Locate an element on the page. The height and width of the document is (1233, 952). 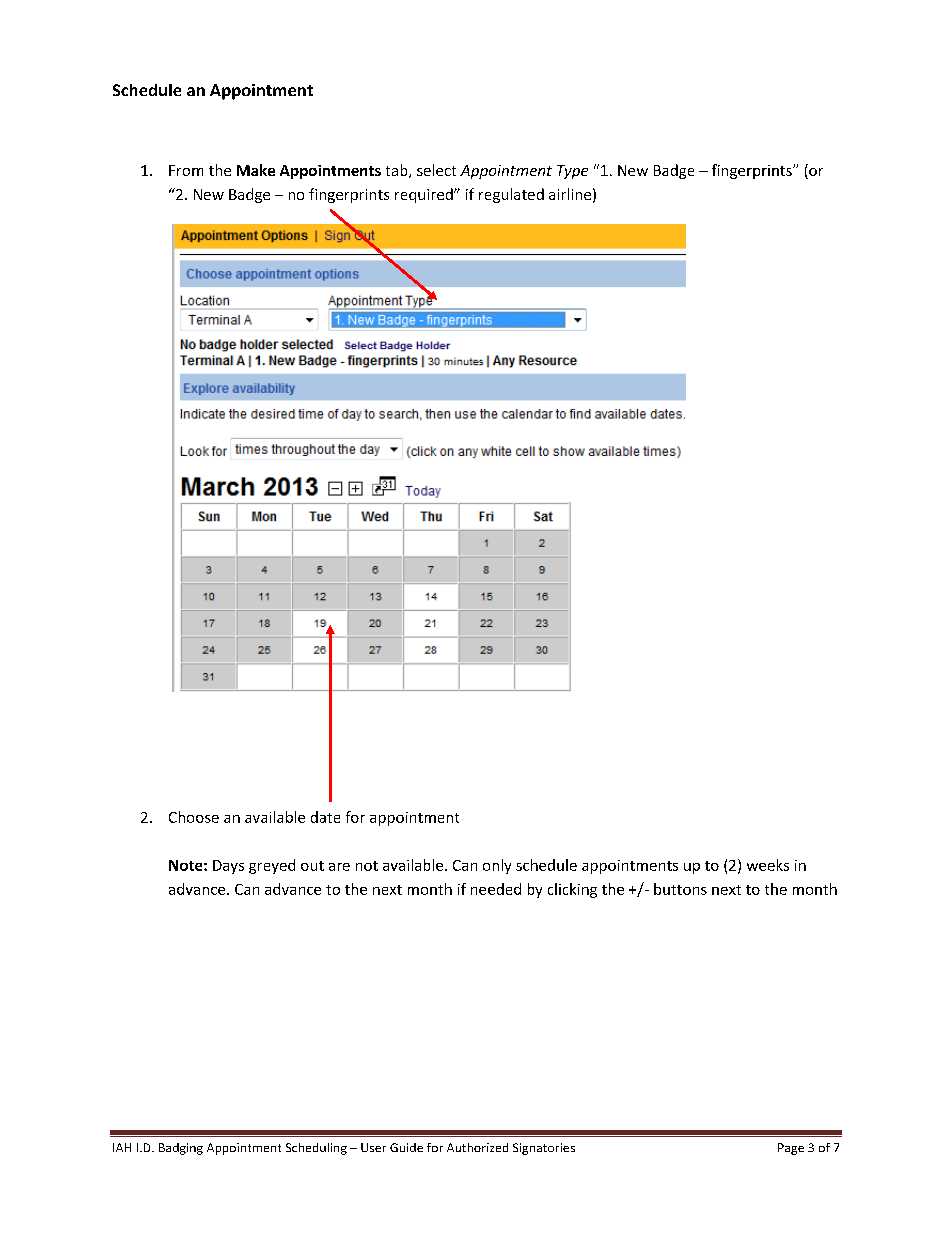
Make is located at coordinates (256, 170).
